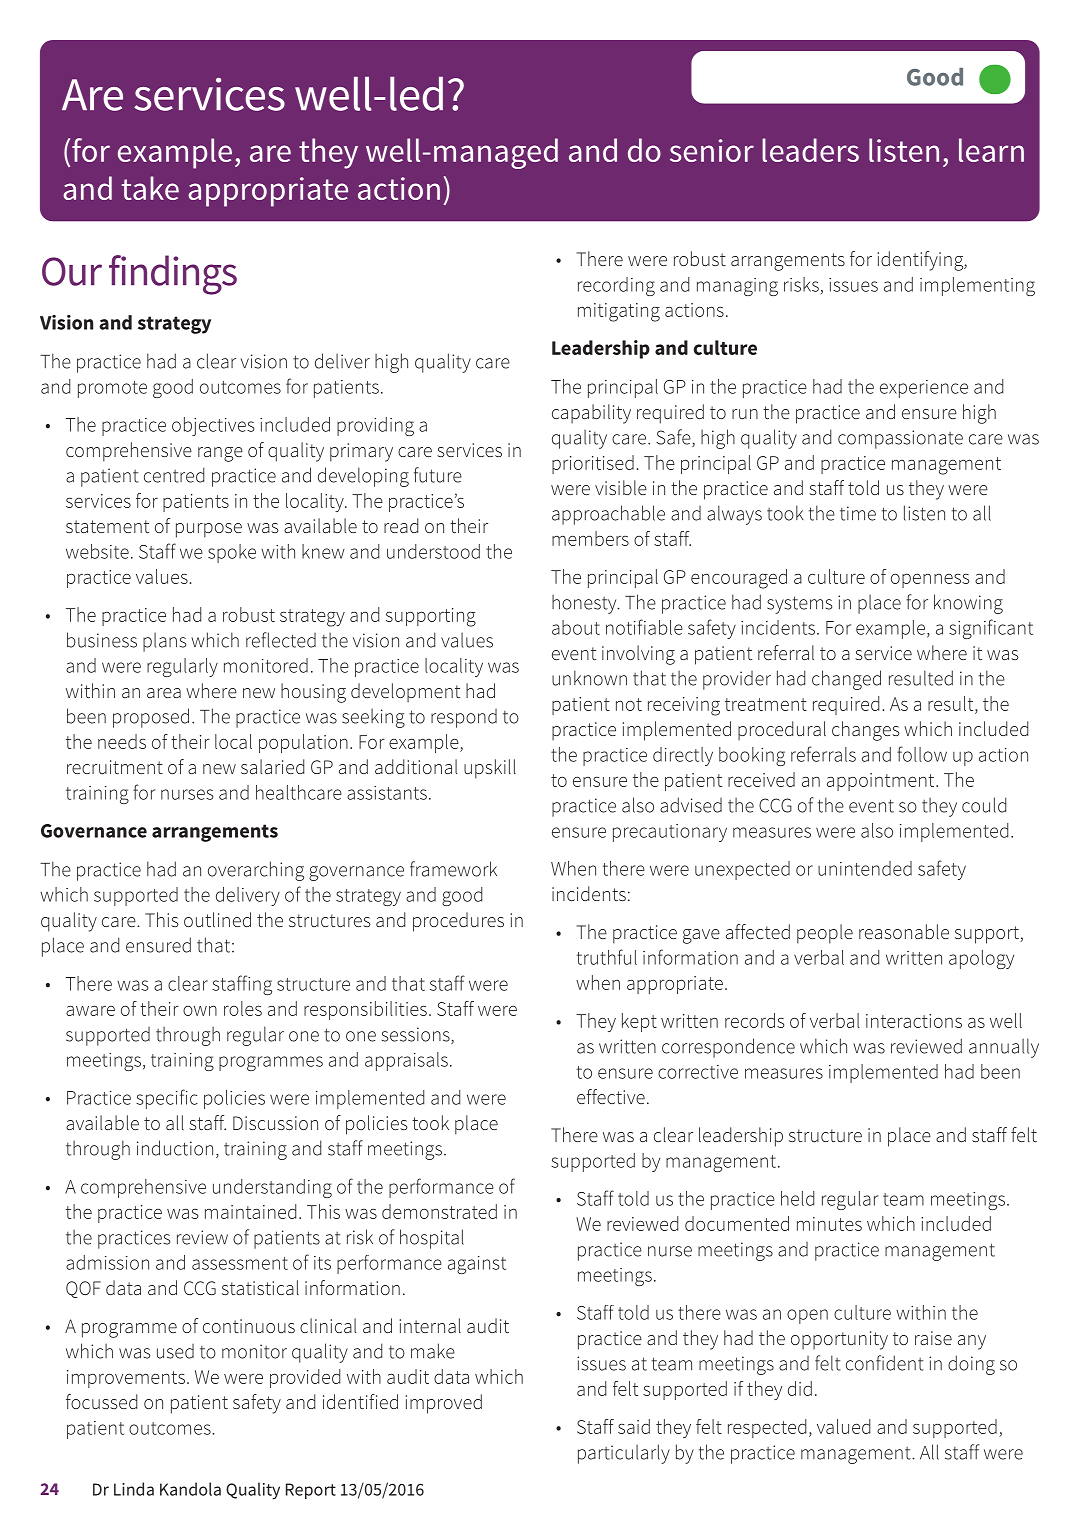 The width and height of the screenshot is (1079, 1526). What do you see at coordinates (829, 1224) in the screenshot?
I see `minutes` at bounding box center [829, 1224].
